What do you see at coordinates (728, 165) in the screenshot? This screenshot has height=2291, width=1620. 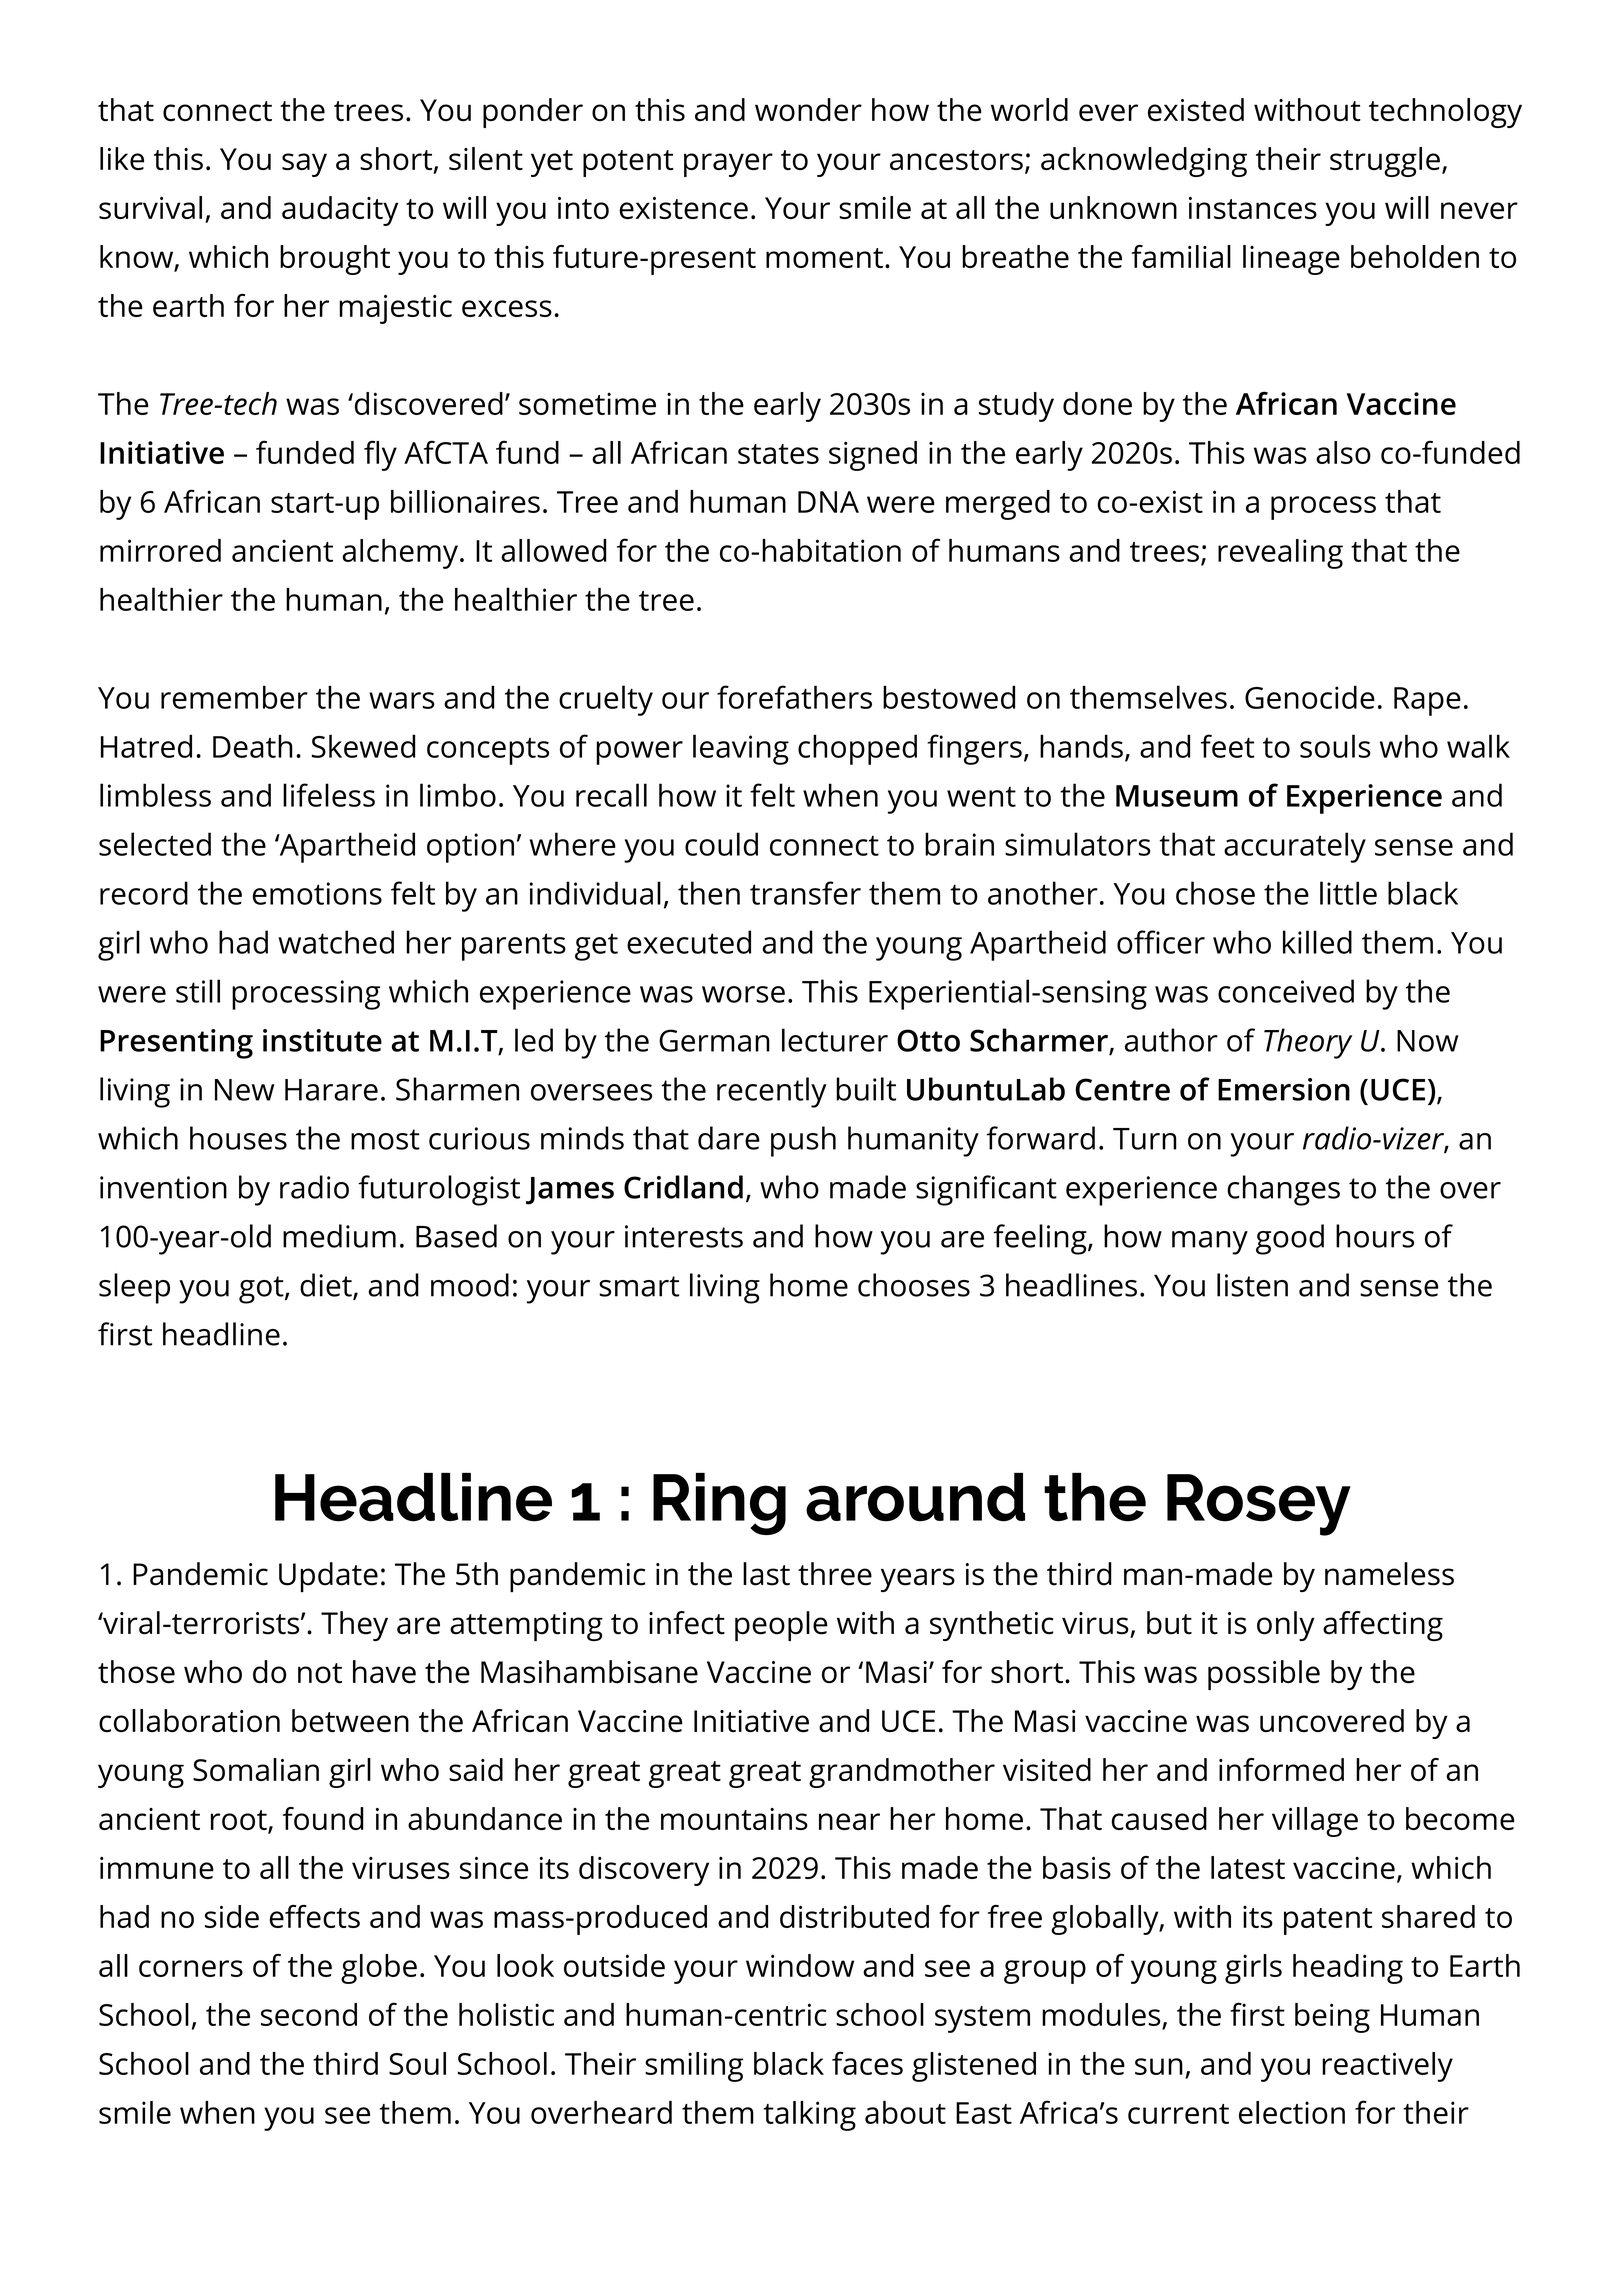 I see `prayer` at bounding box center [728, 165].
